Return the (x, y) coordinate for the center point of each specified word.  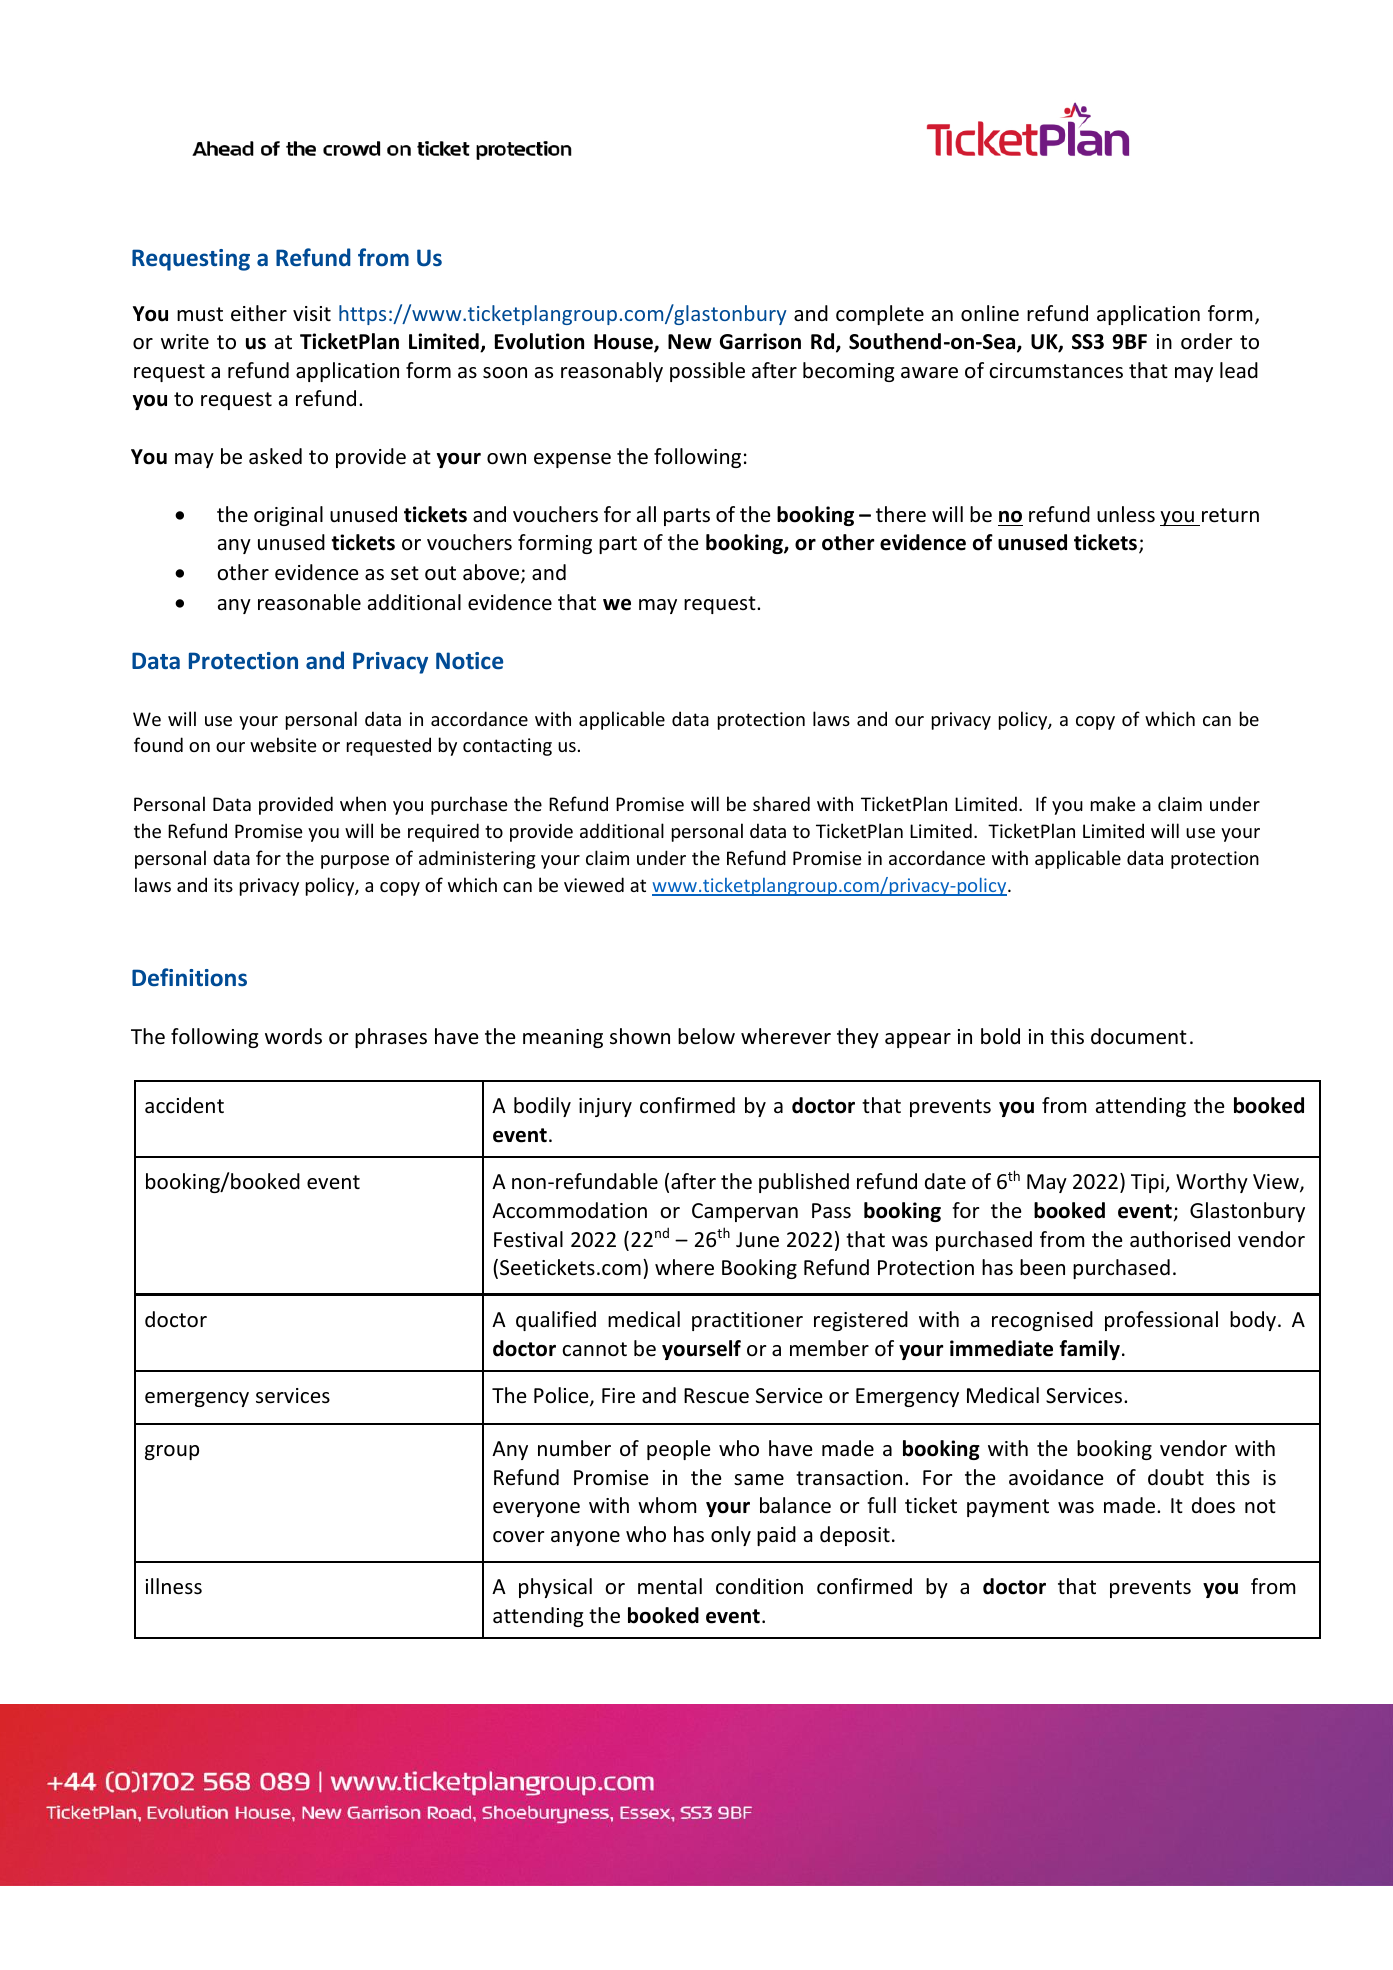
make (1113, 803)
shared (781, 803)
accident (184, 1105)
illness (174, 1586)
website (283, 744)
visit (312, 313)
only (731, 1536)
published (804, 1183)
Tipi (1148, 1183)
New (690, 342)
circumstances (1056, 371)
